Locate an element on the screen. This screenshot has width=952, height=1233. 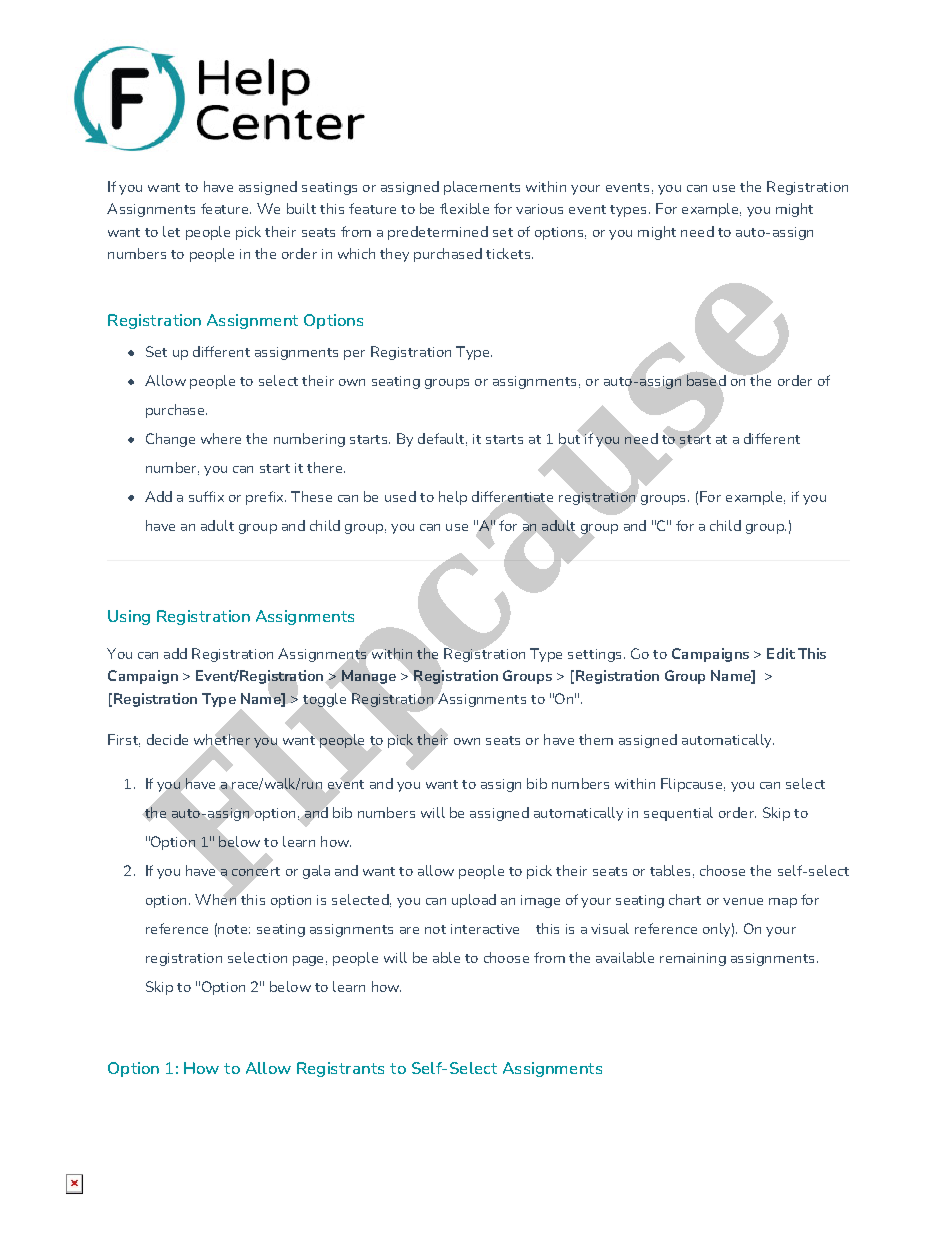
help is located at coordinates (453, 498).
